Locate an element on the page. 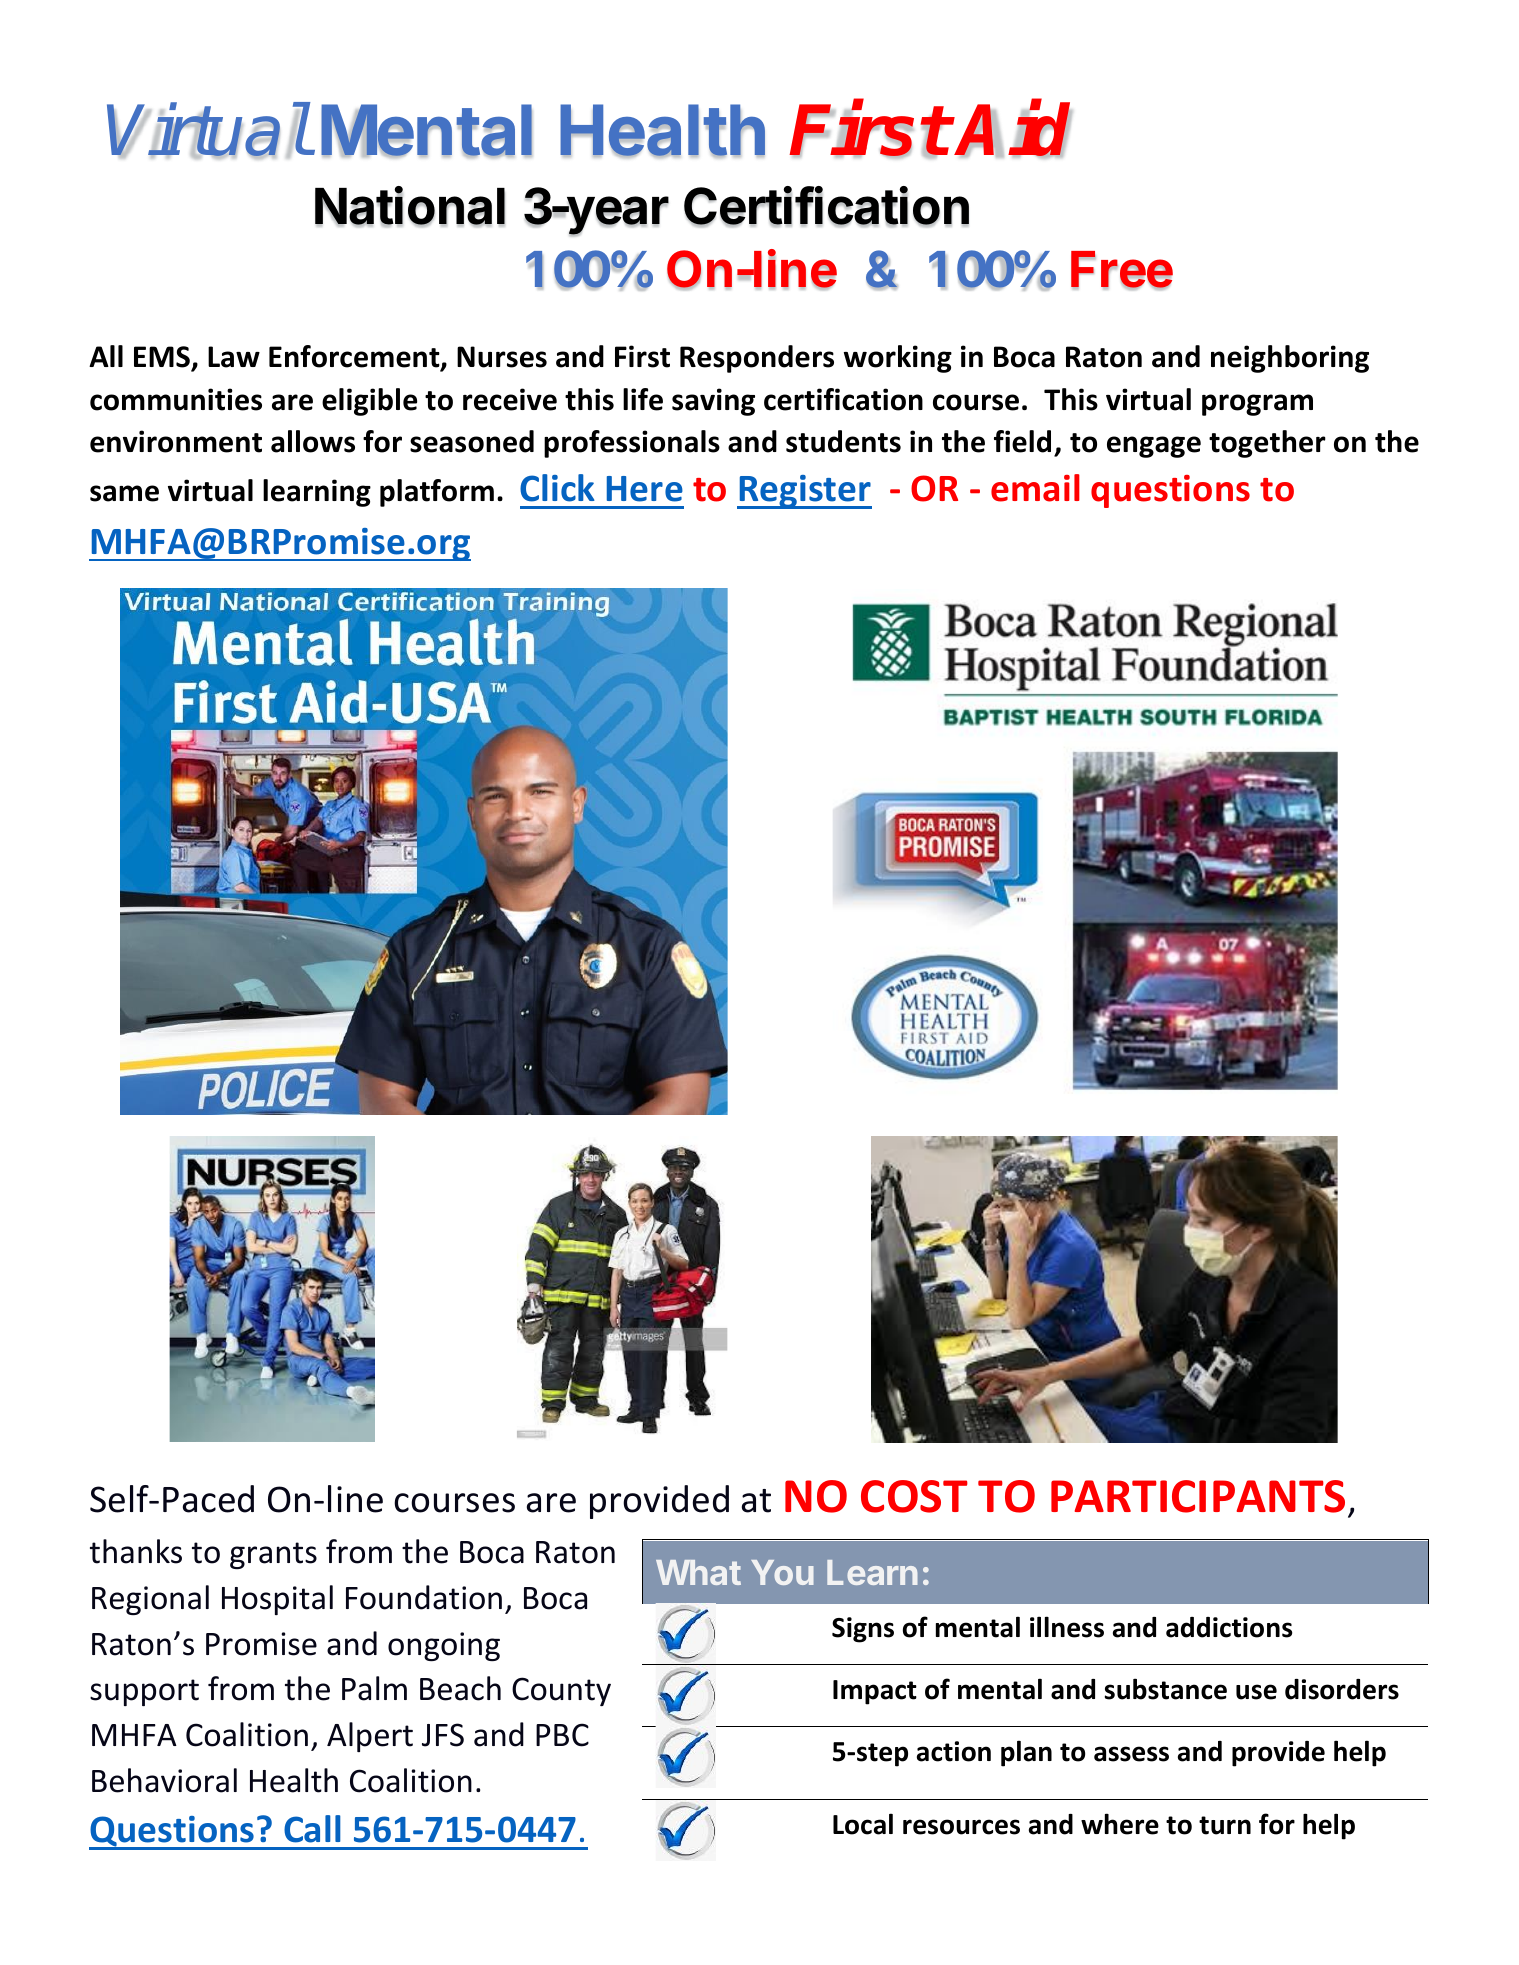 Image resolution: width=1519 pixels, height=1965 pixels. Register is located at coordinates (805, 492).
